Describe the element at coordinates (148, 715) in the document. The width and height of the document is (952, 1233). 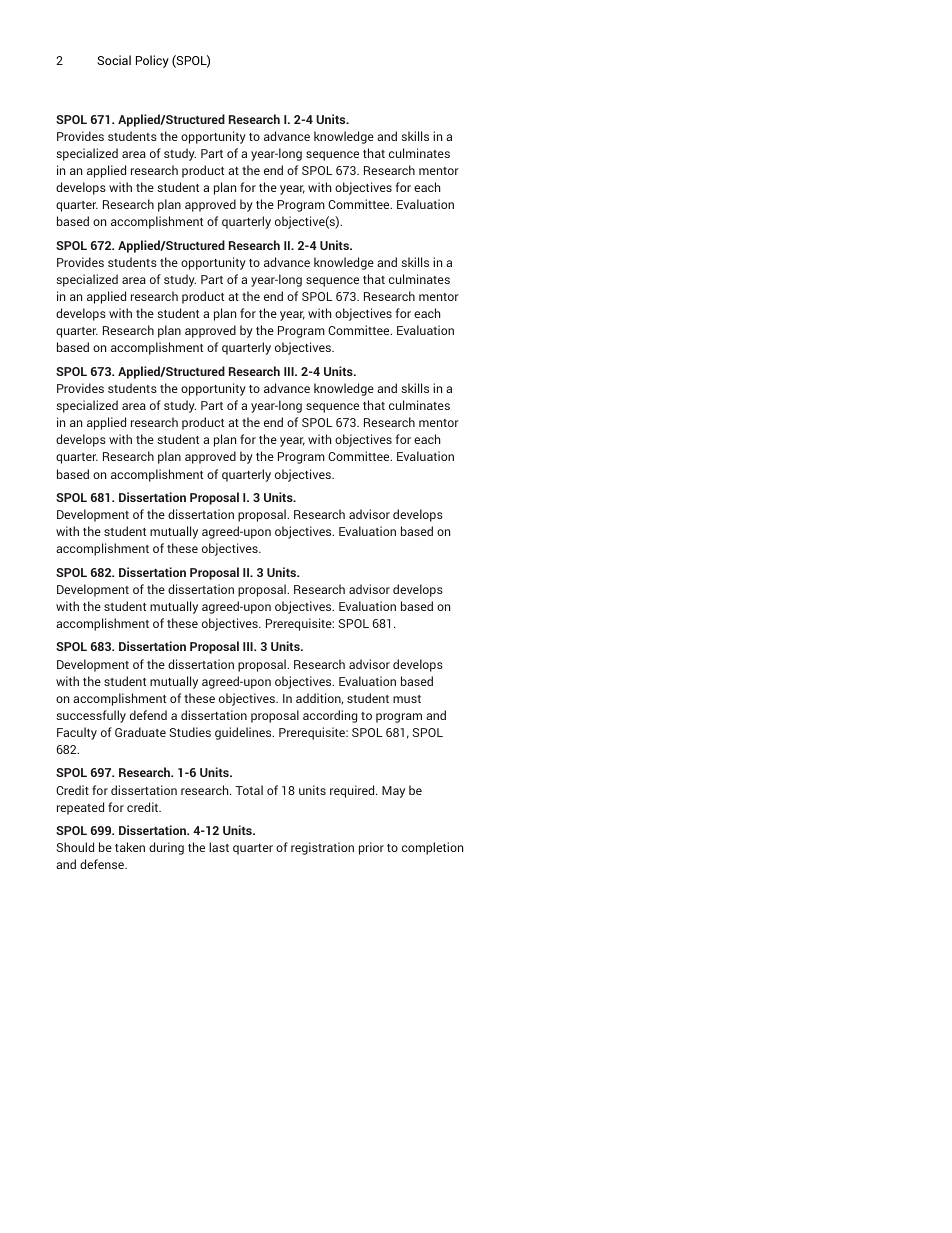
I see `defend` at that location.
